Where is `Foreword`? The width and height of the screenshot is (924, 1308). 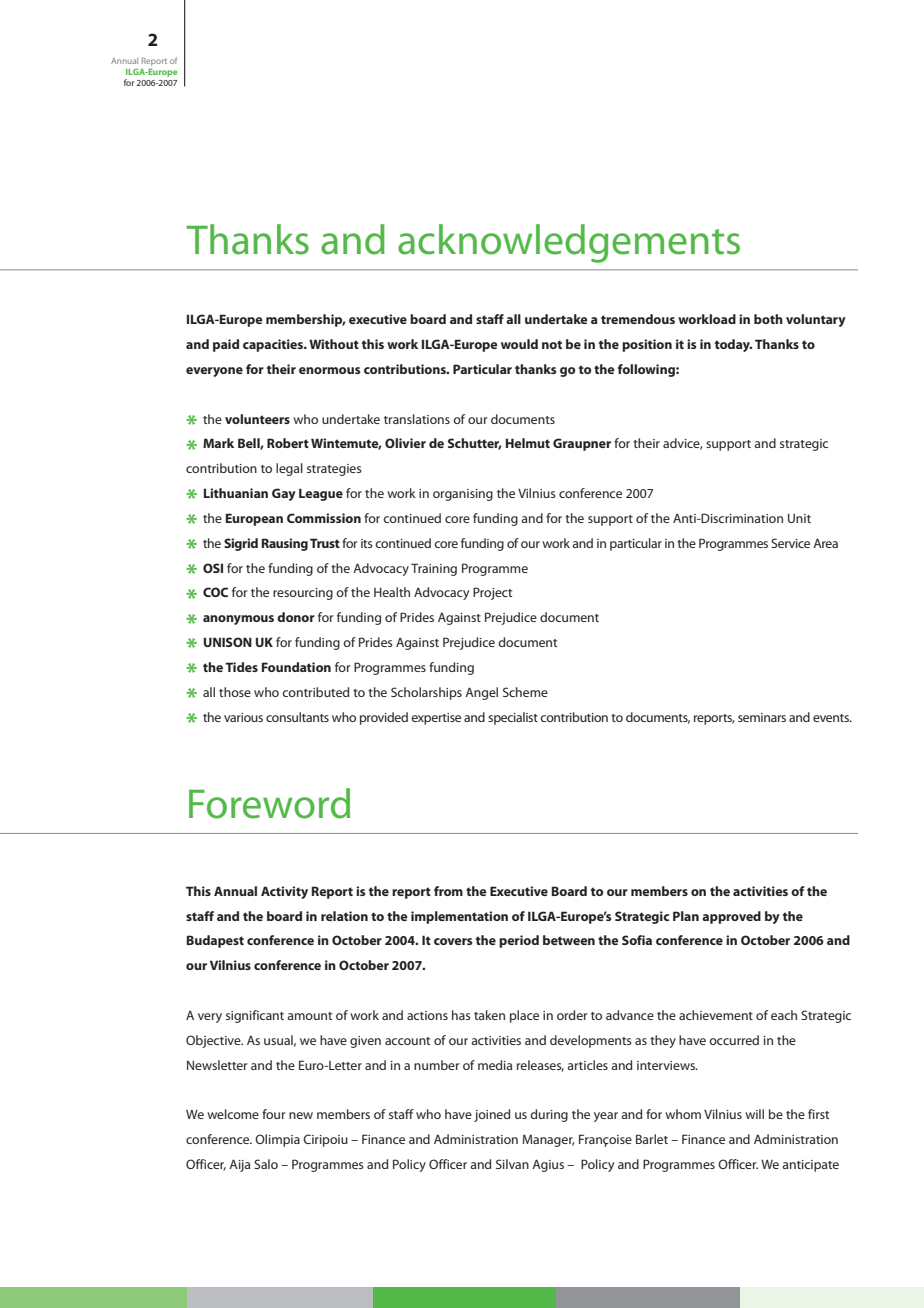
Foreword is located at coordinates (269, 803).
